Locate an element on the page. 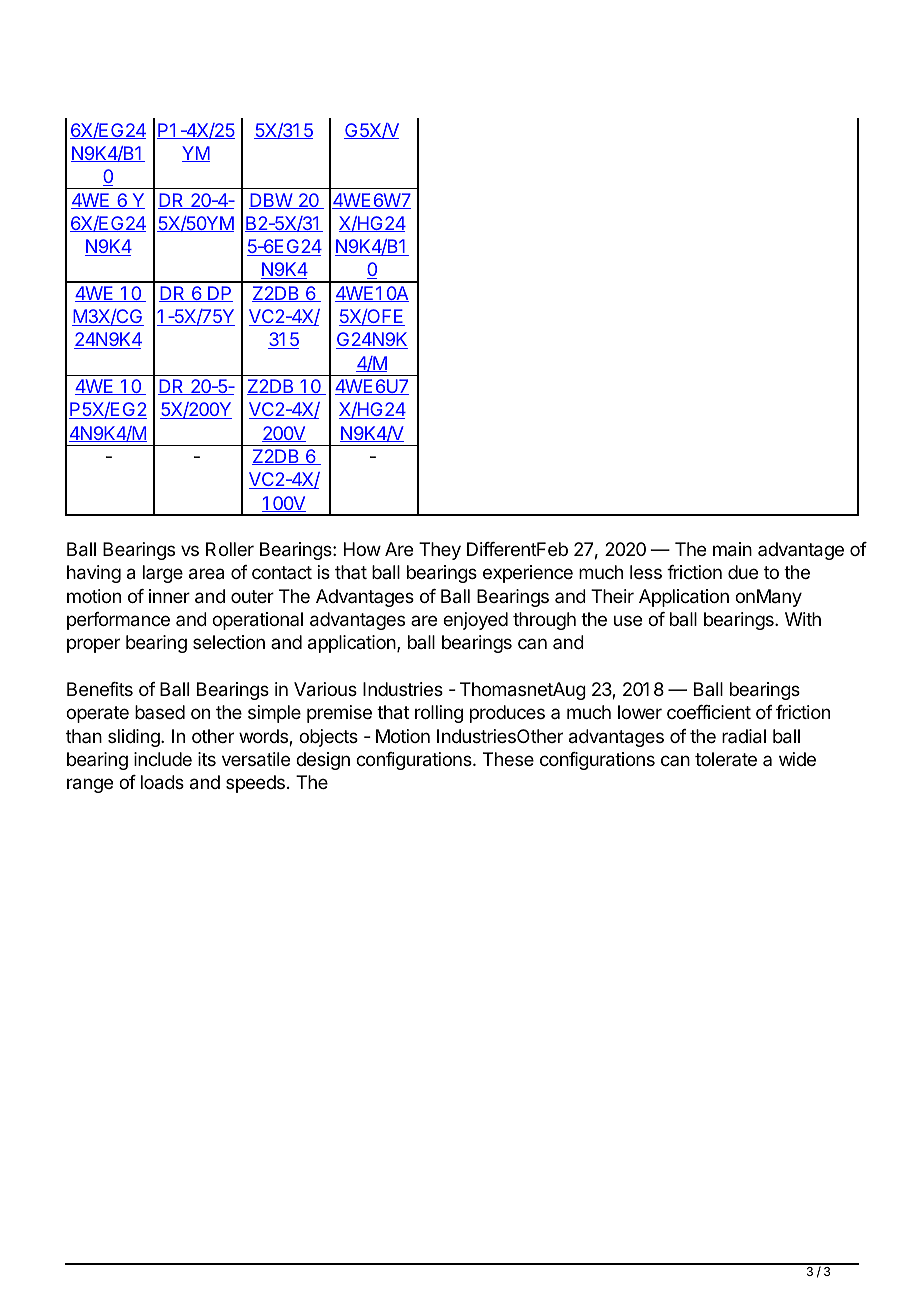  Benefits is located at coordinates (100, 689).
